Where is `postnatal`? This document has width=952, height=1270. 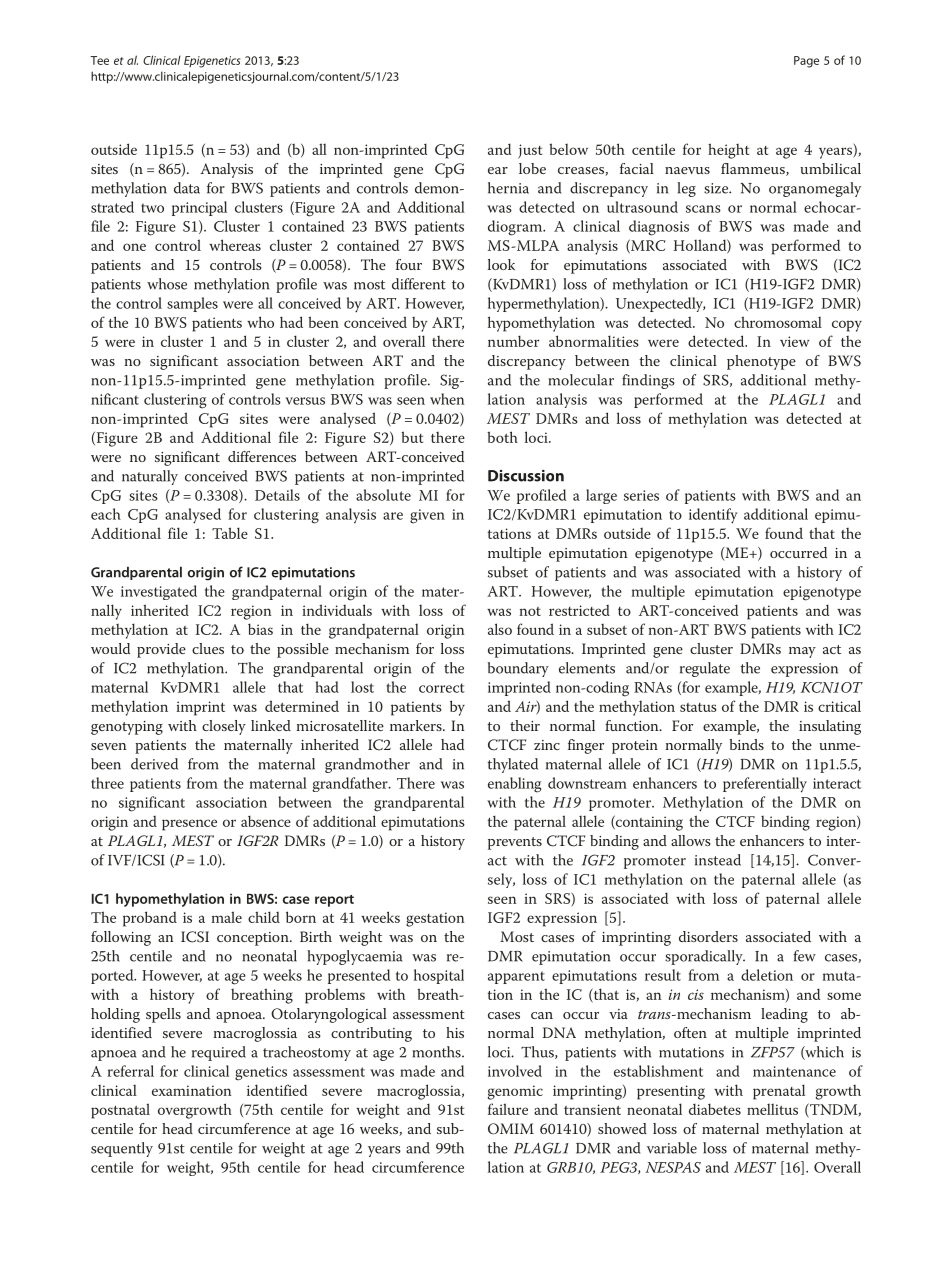
postnatal is located at coordinates (120, 1111).
